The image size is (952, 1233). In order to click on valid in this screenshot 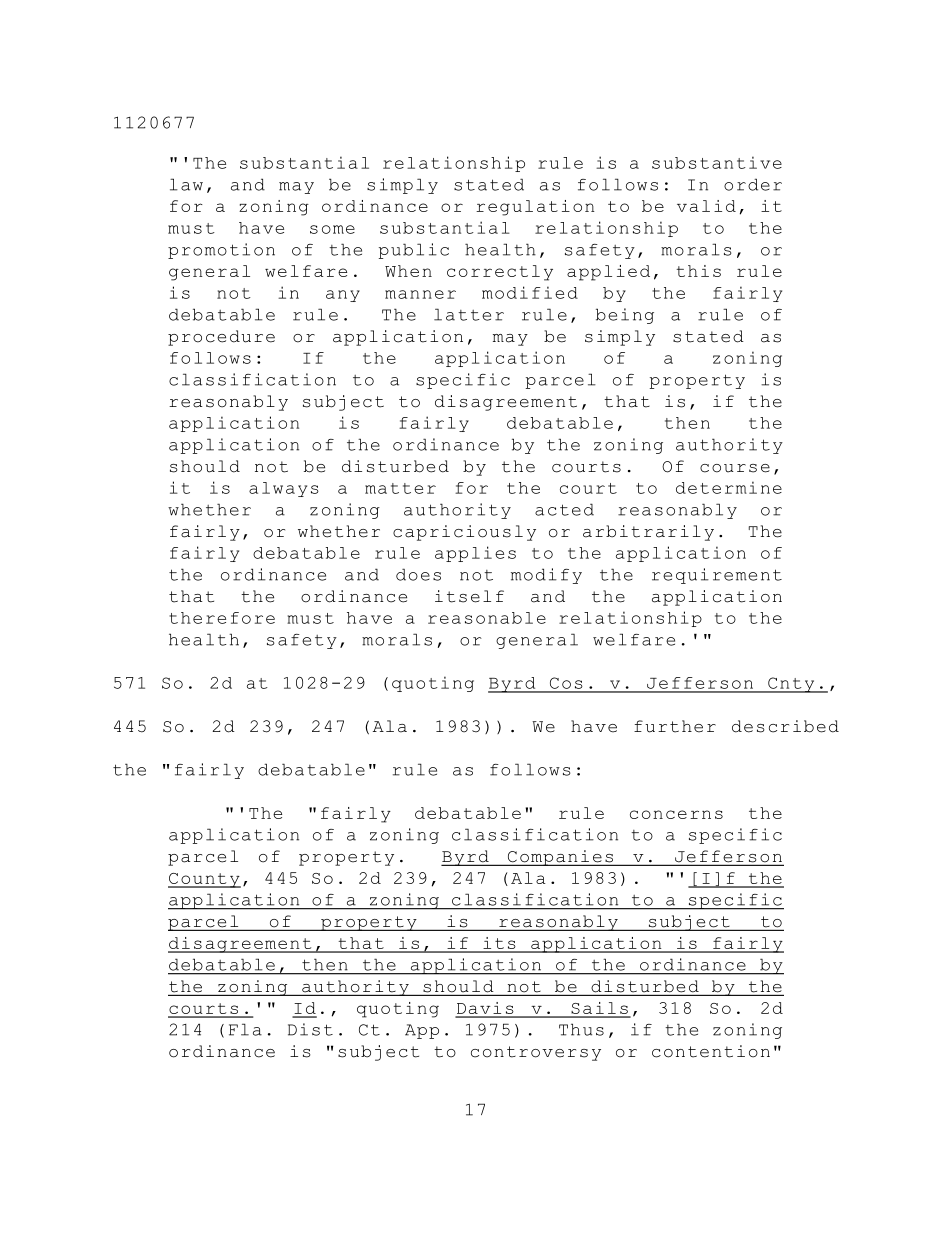, I will do `click(706, 206)`.
